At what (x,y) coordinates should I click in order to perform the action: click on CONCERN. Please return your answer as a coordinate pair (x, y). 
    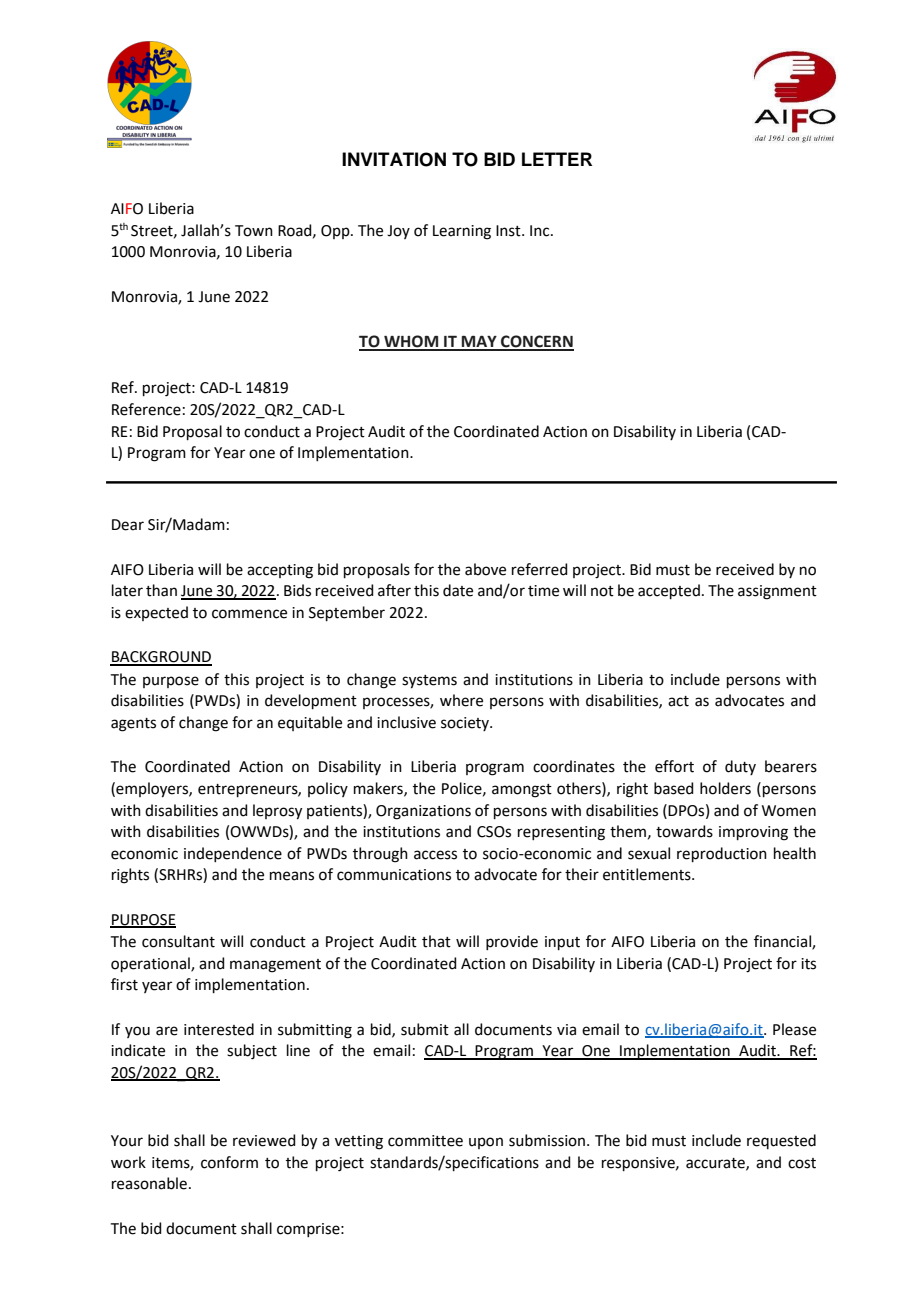
    Looking at the image, I should click on (536, 342).
